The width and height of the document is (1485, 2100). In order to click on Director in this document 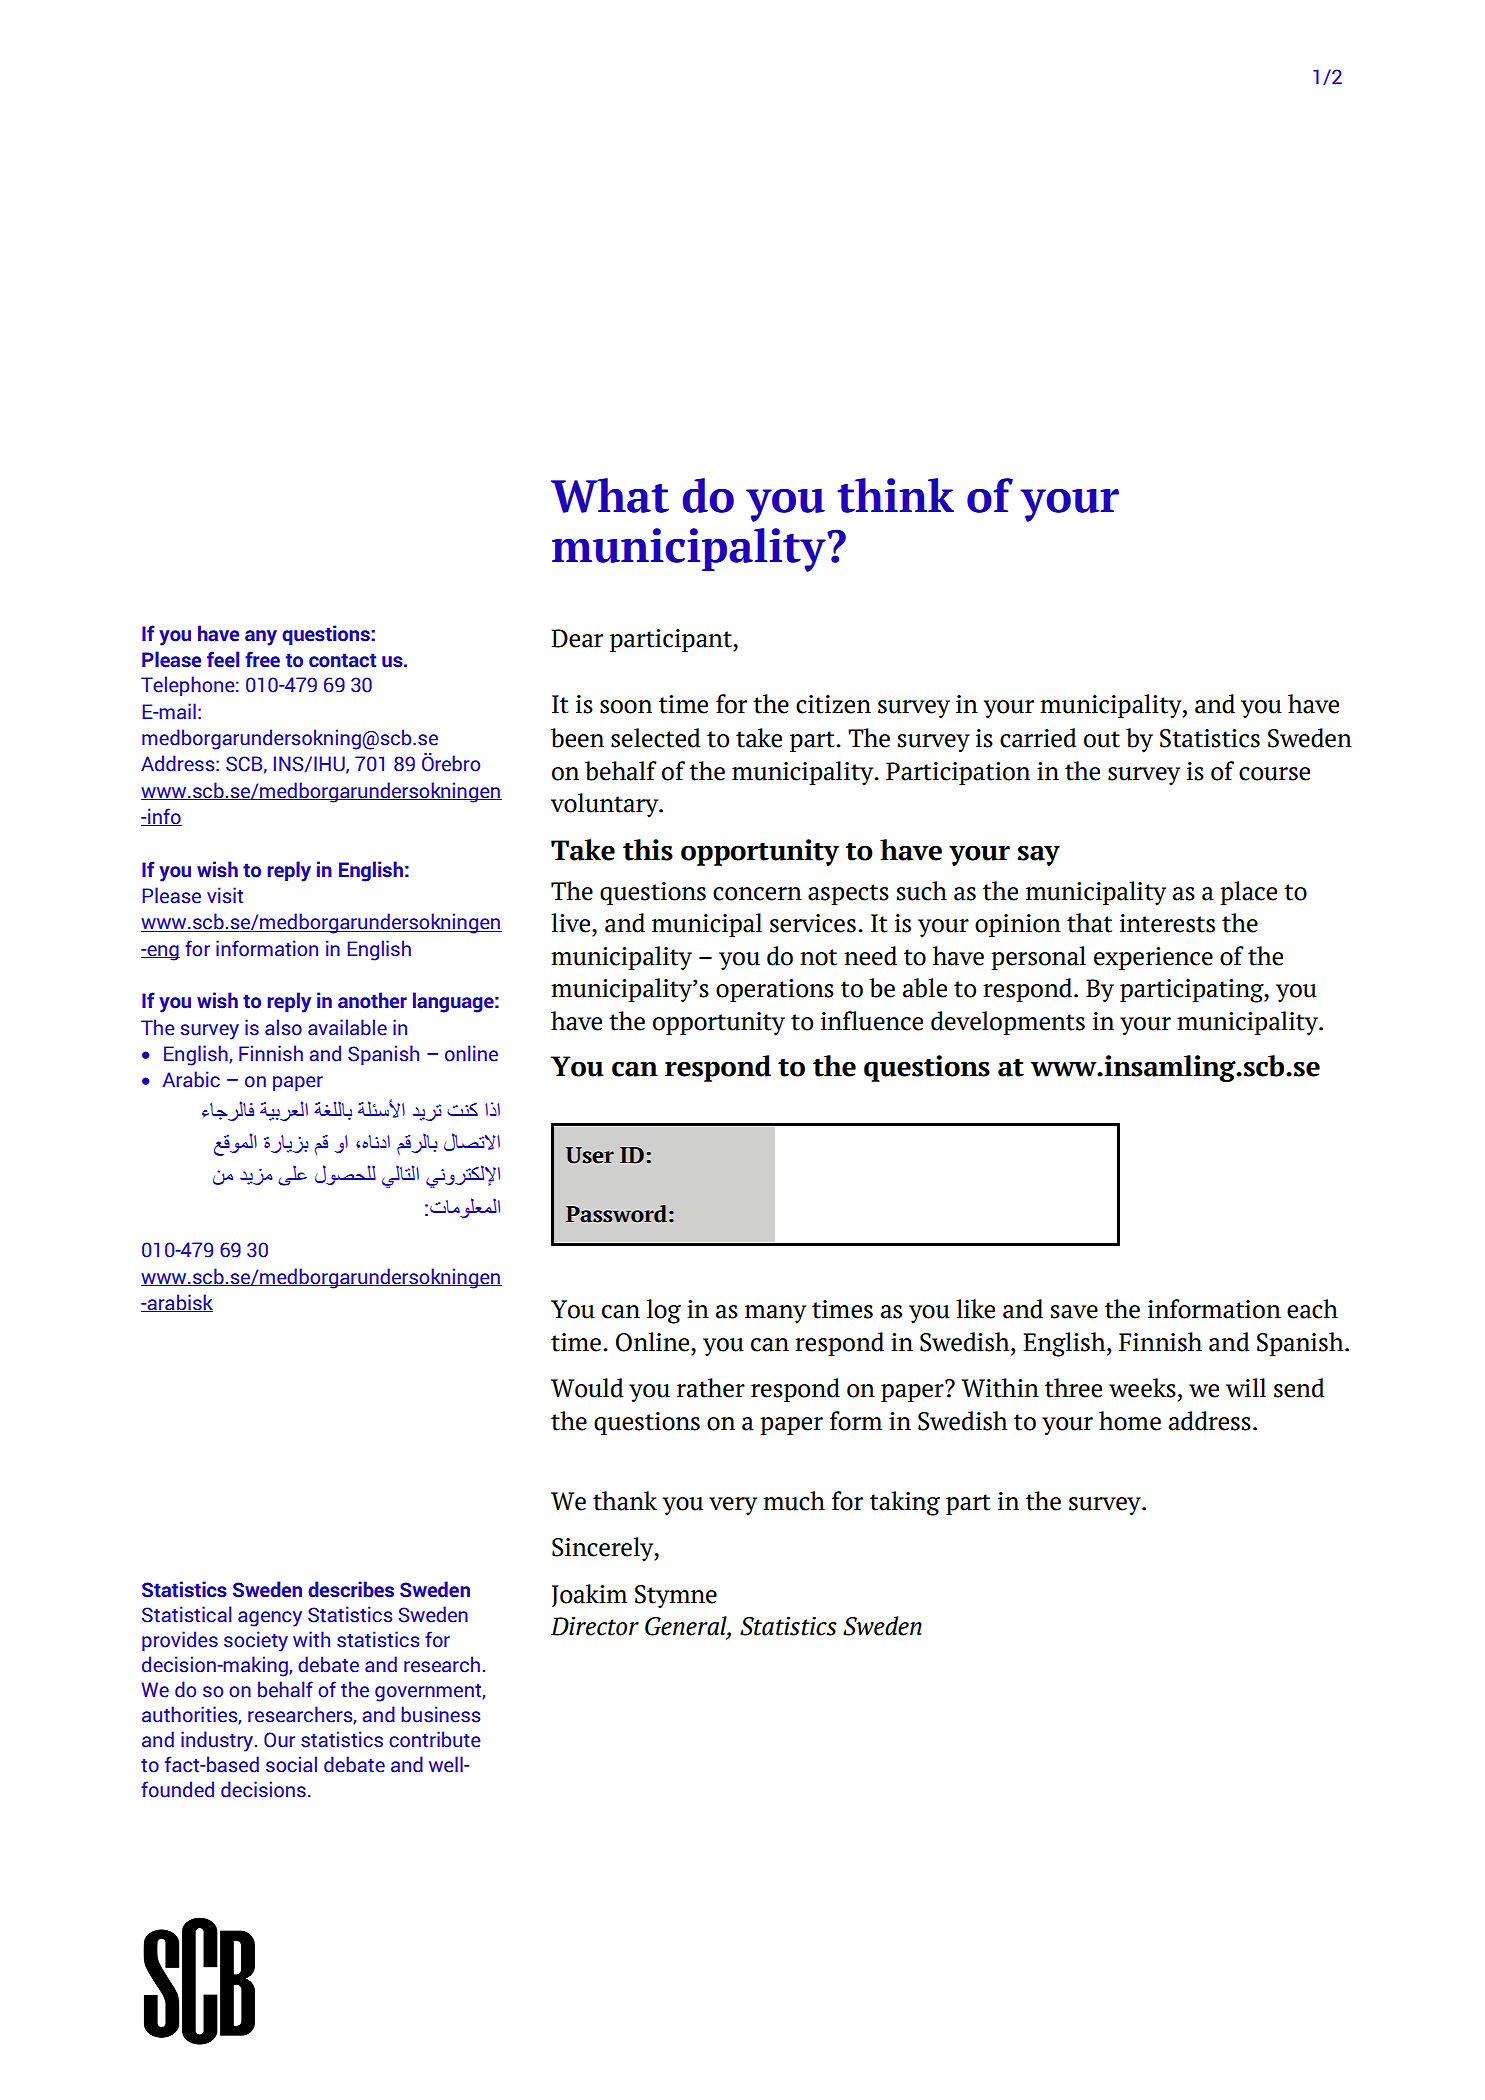, I will do `click(595, 1626)`.
